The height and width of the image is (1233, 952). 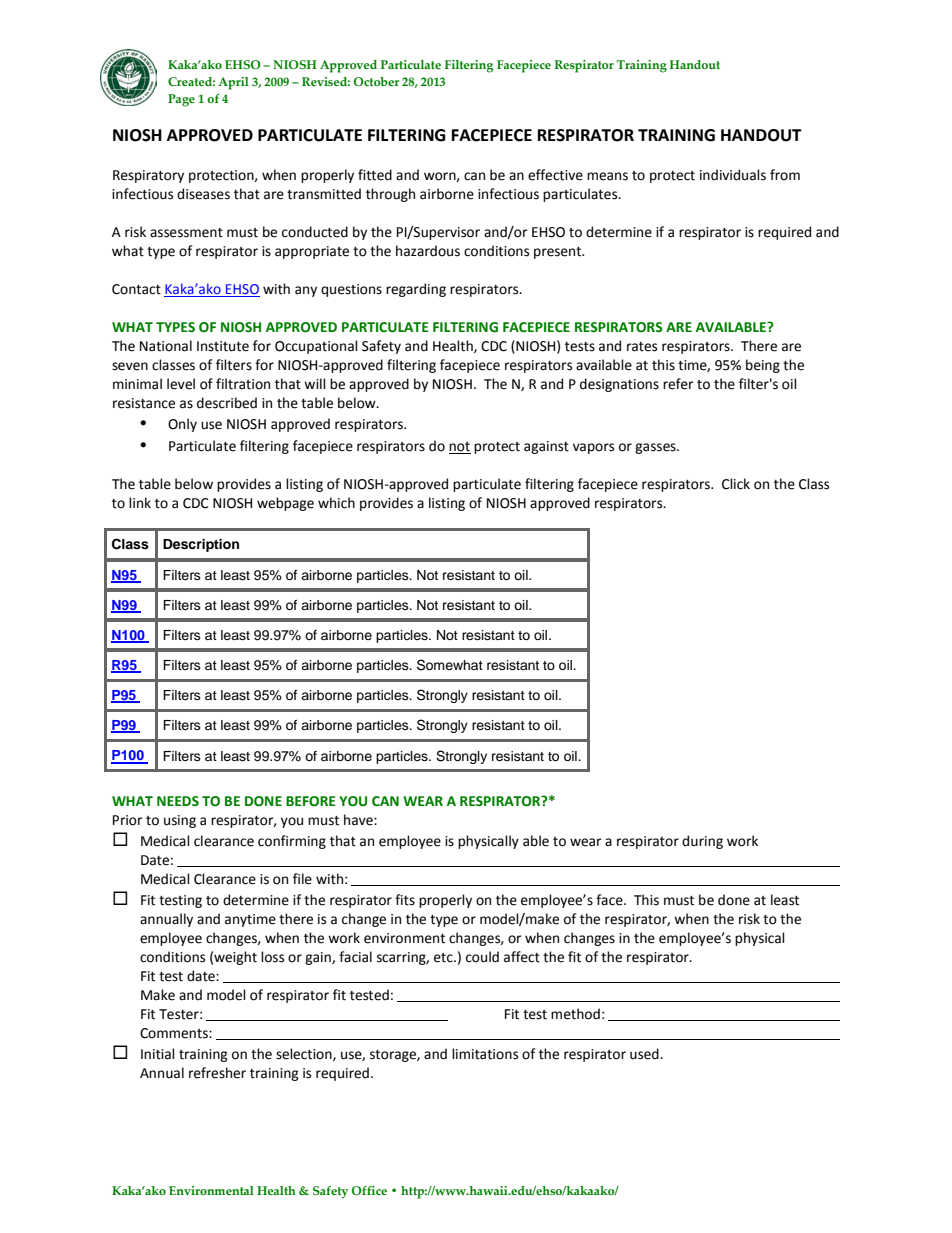 What do you see at coordinates (217, 1073) in the image?
I see `refresher` at bounding box center [217, 1073].
